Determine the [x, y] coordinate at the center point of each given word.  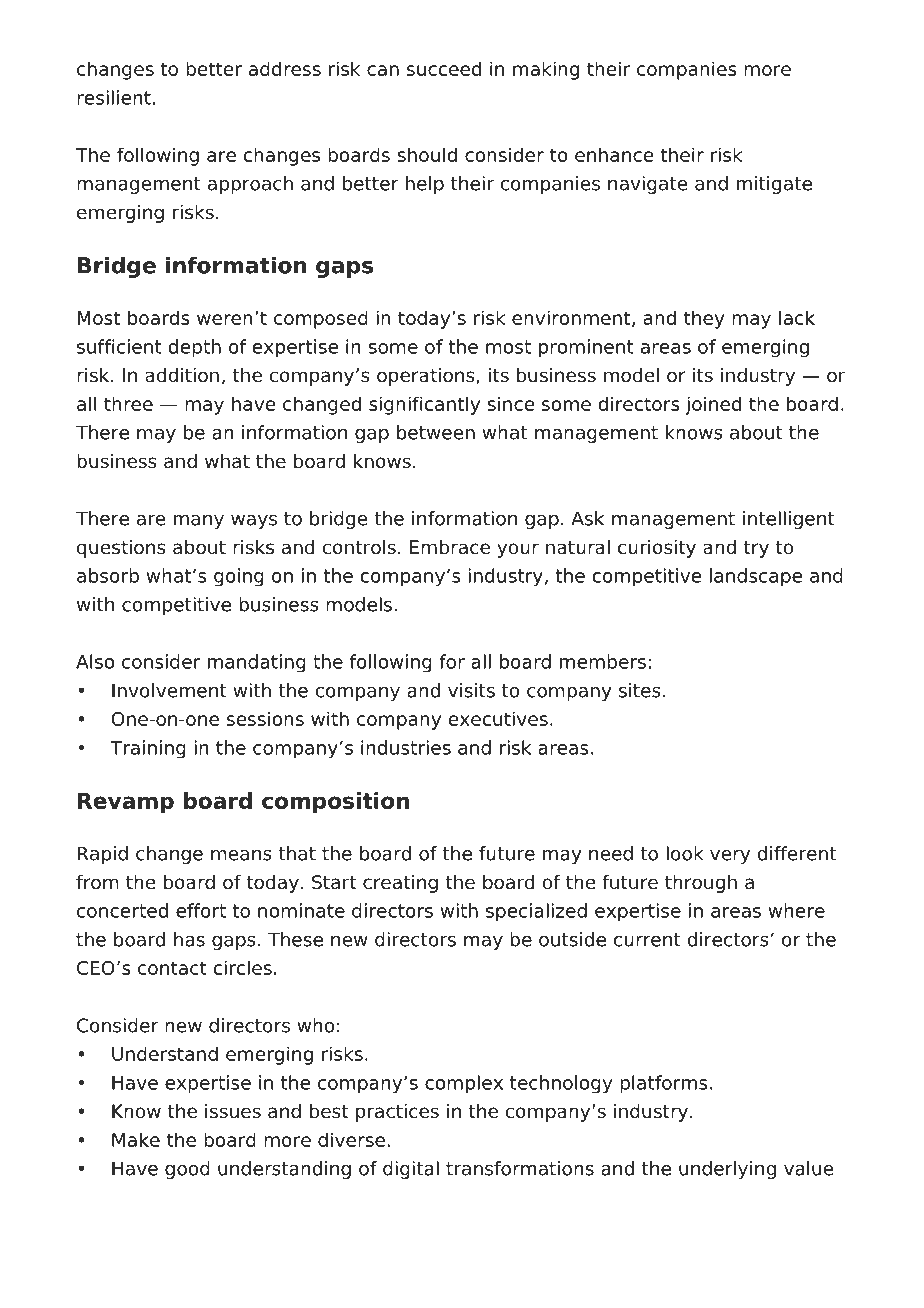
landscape [756, 577]
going [239, 577]
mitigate [774, 185]
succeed [444, 68]
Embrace [450, 547]
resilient [114, 97]
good [187, 1170]
